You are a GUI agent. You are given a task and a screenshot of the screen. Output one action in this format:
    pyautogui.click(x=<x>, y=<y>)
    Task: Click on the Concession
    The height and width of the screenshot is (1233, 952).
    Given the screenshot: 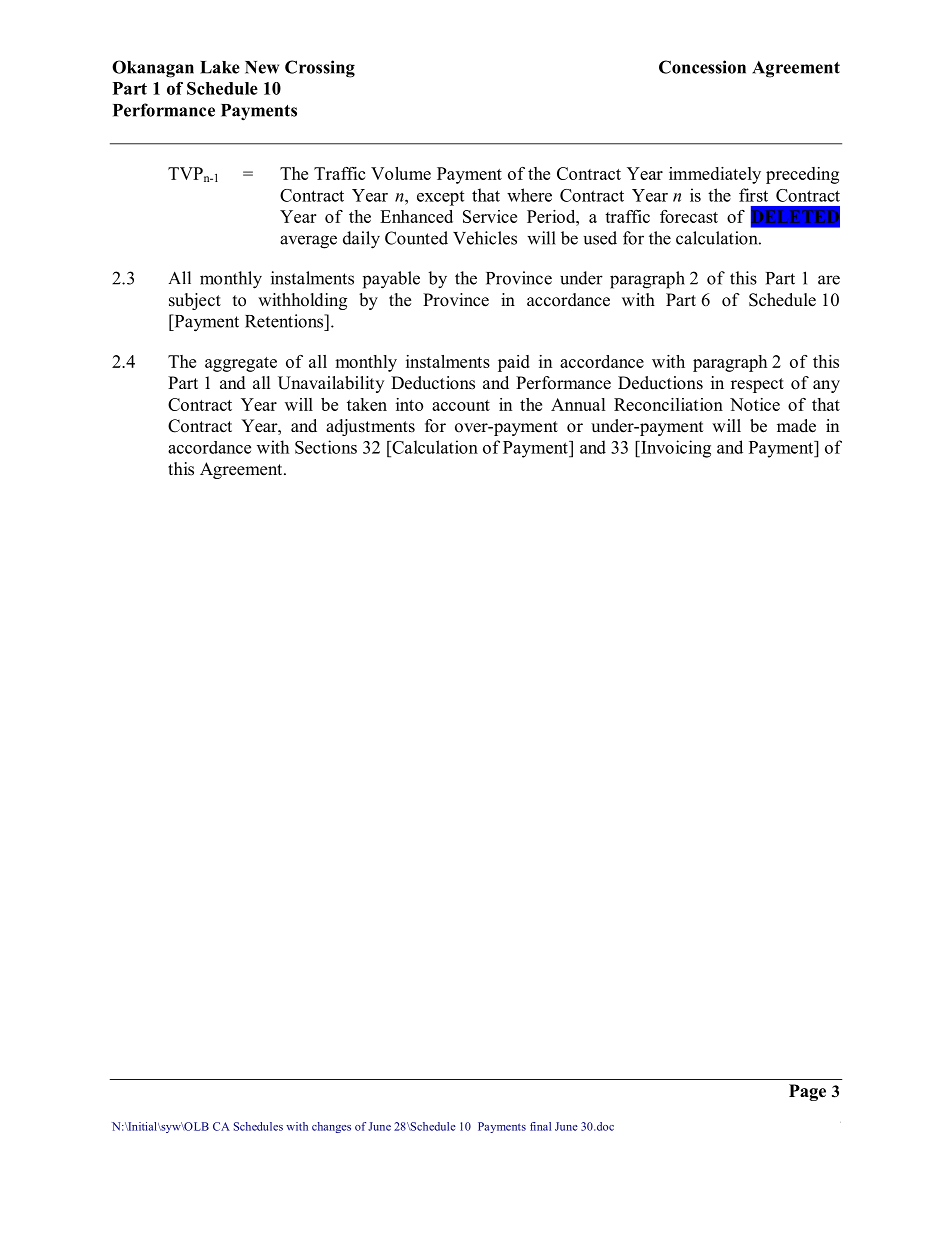 What is the action you would take?
    pyautogui.click(x=702, y=67)
